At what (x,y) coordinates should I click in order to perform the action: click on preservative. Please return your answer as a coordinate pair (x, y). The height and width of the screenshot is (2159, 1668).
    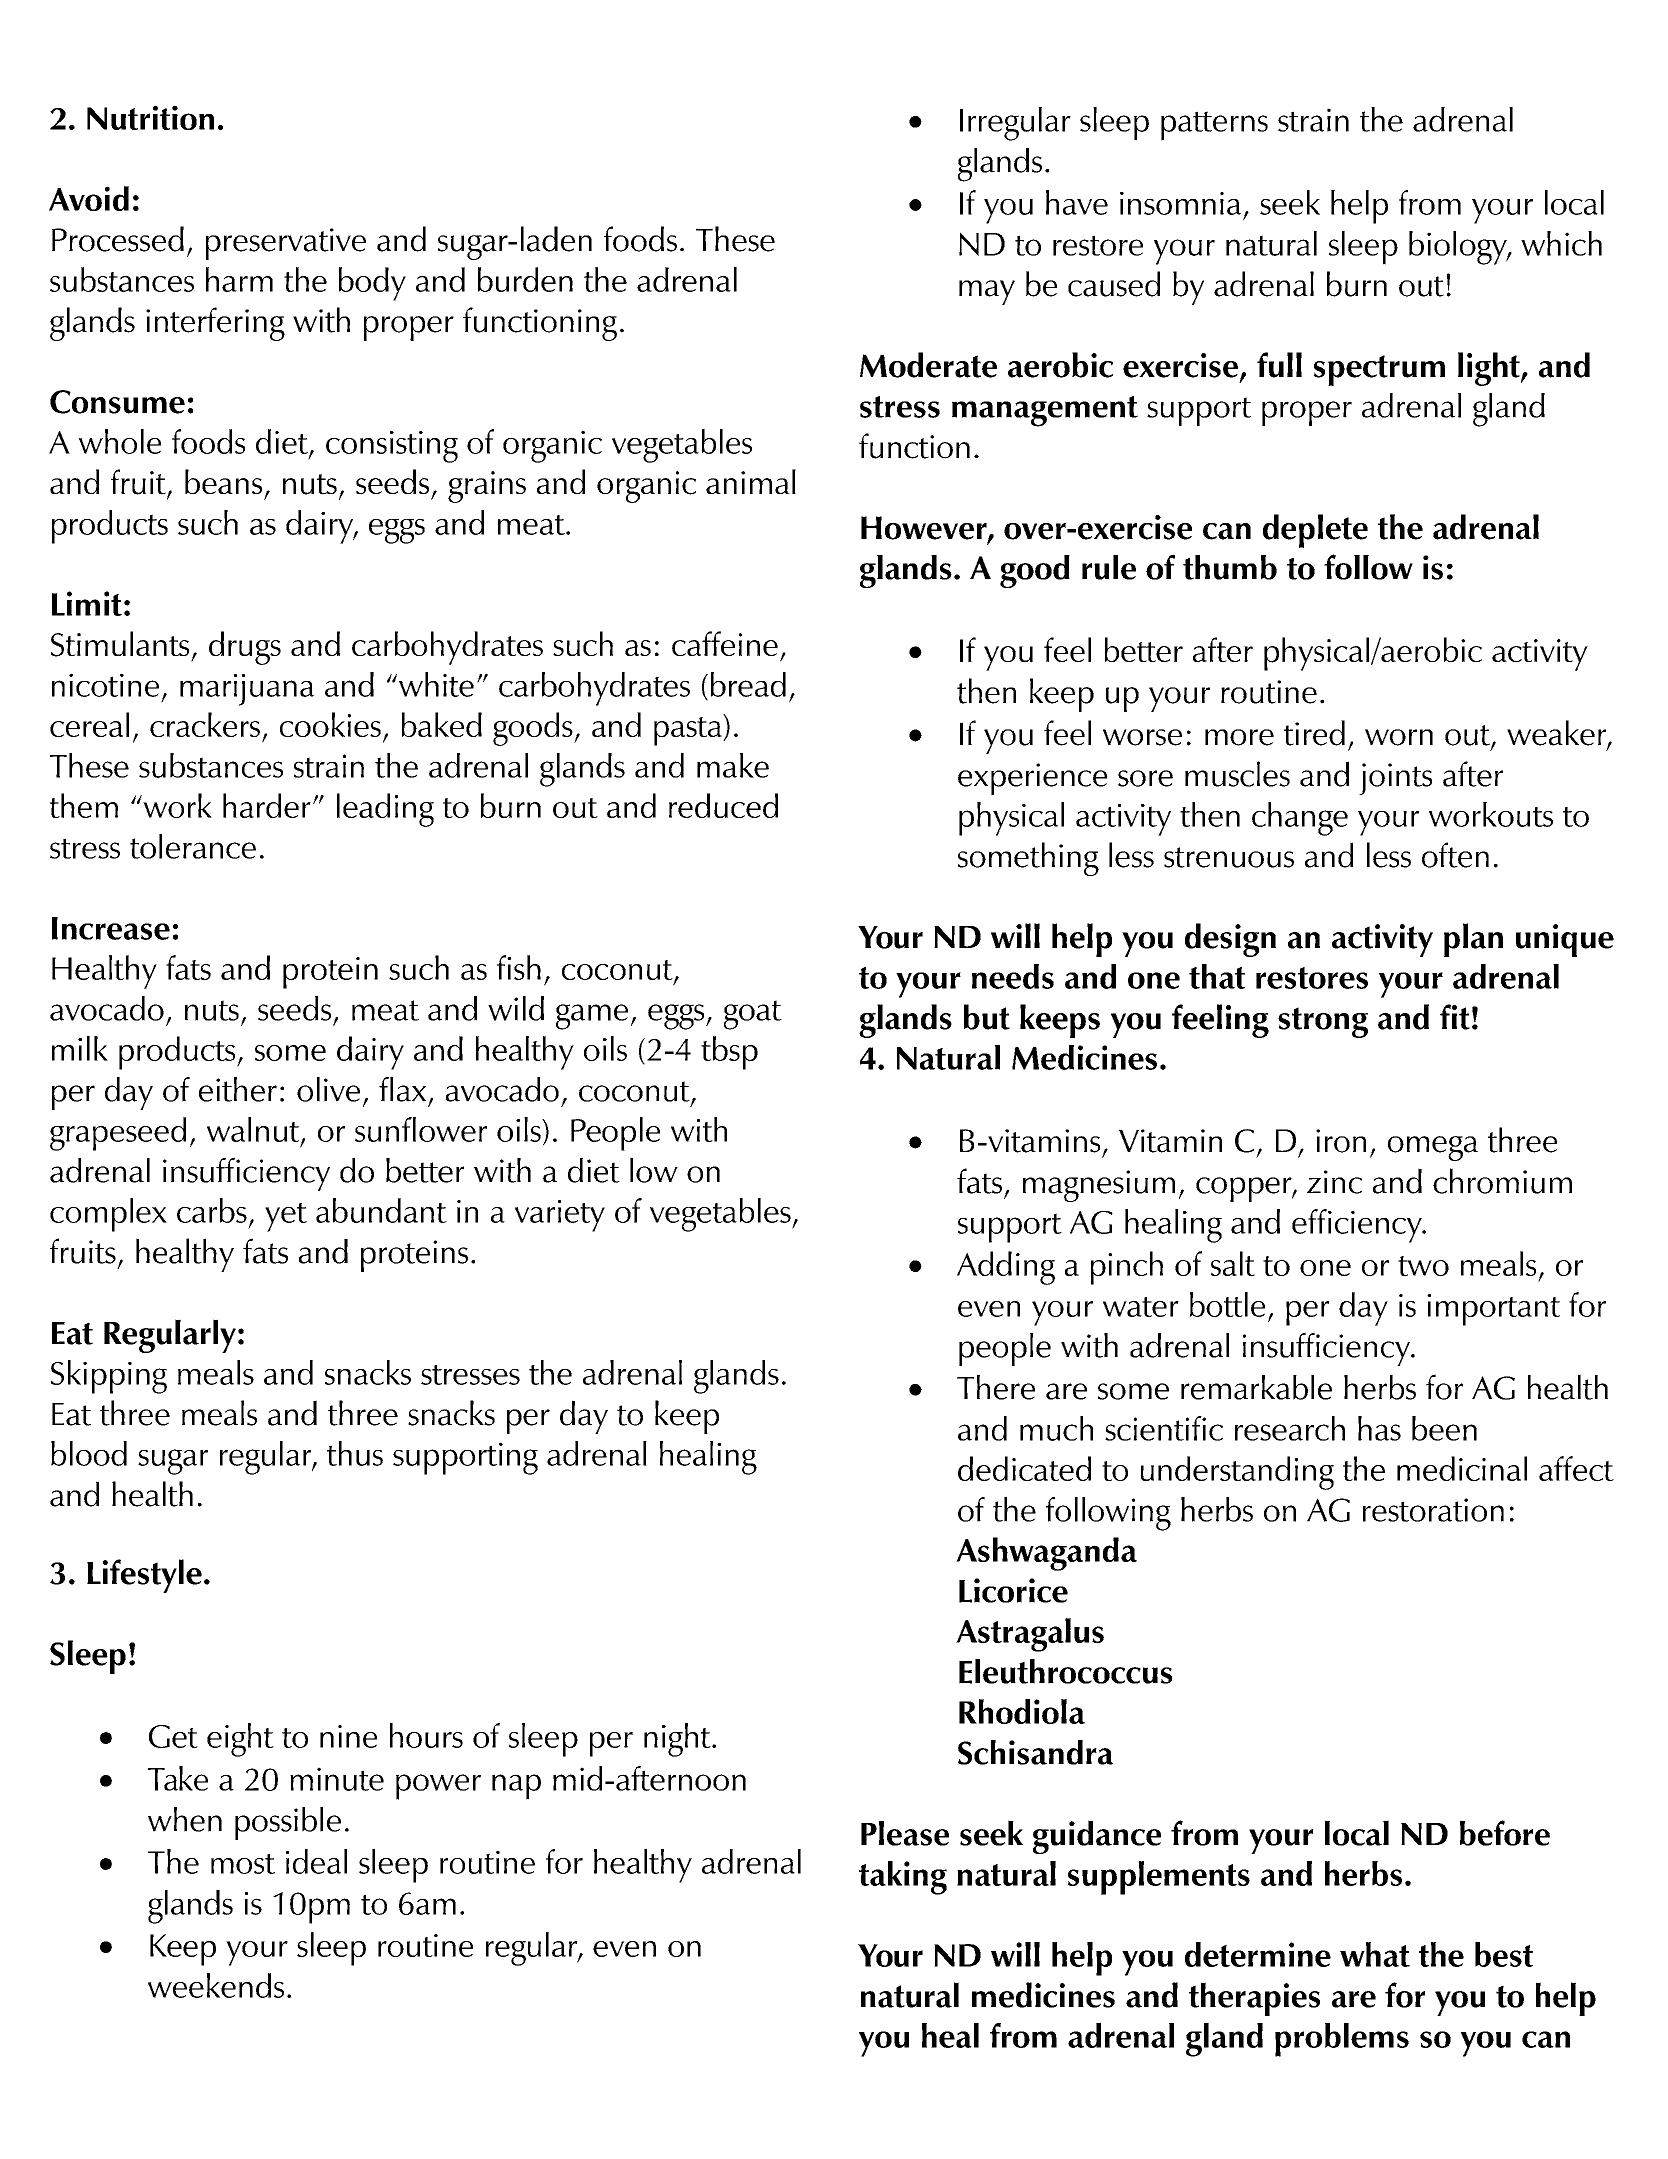
    Looking at the image, I should click on (286, 244).
